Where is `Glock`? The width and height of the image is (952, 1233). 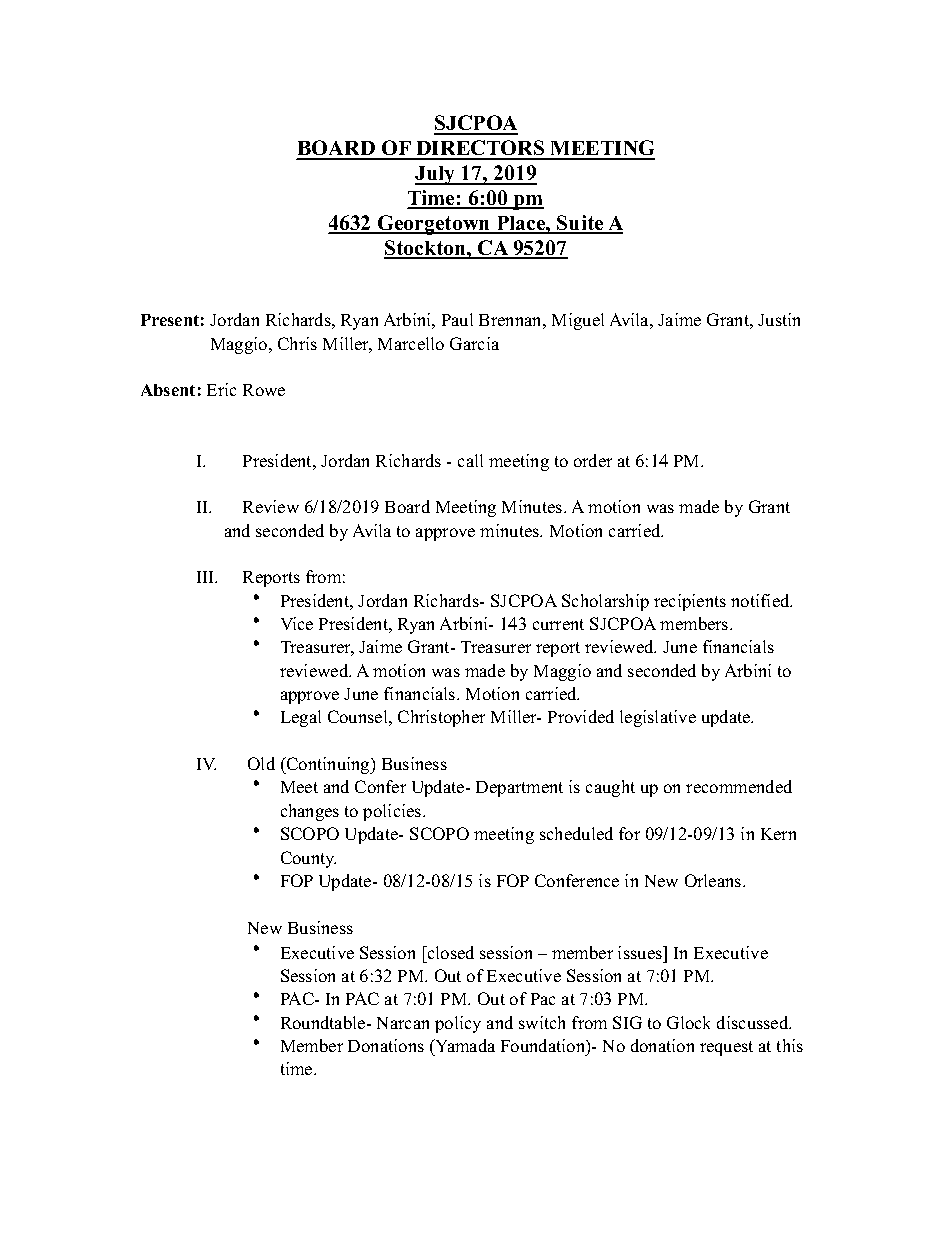 Glock is located at coordinates (688, 1022).
